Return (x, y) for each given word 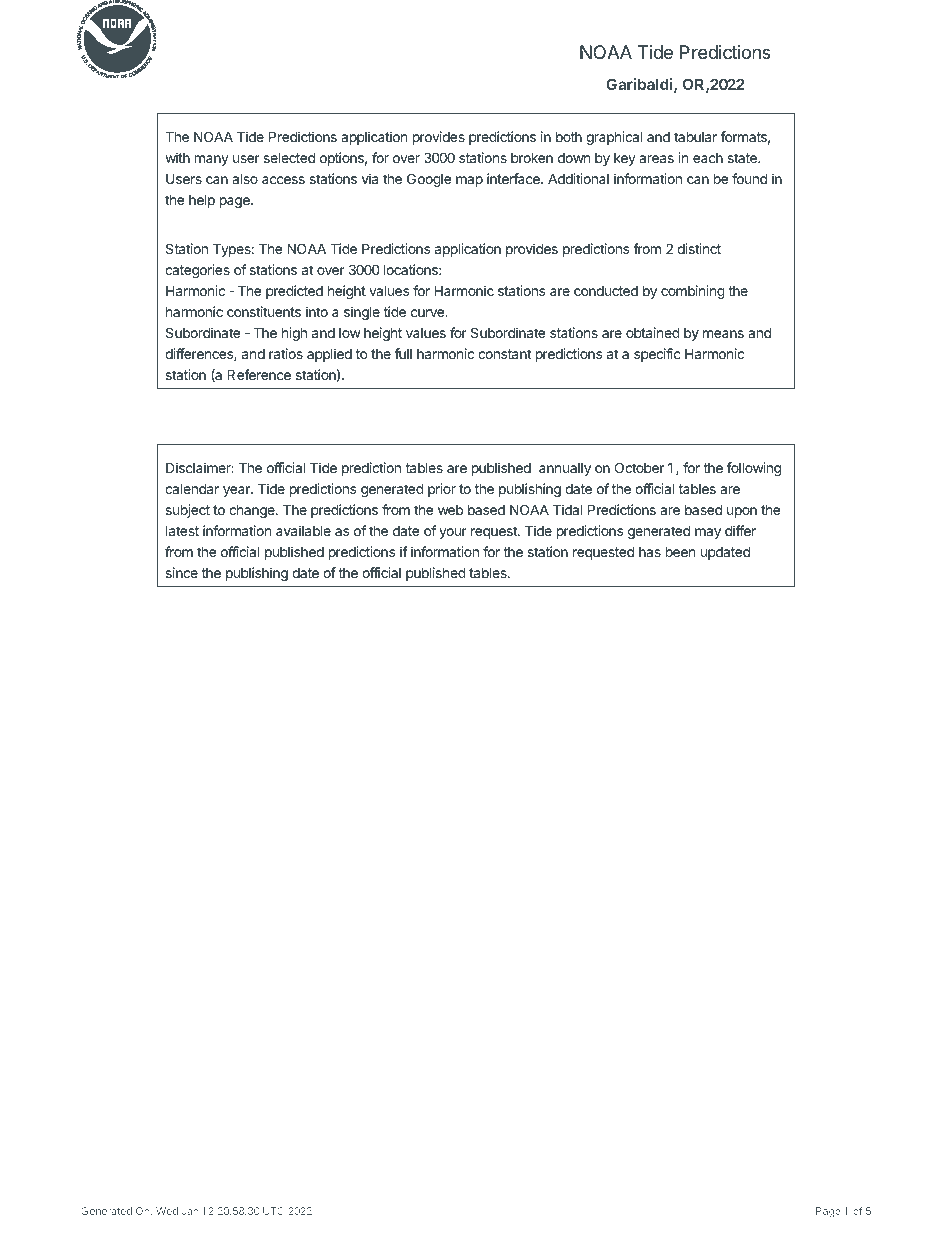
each (708, 158)
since (182, 572)
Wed (167, 1211)
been (680, 551)
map (469, 181)
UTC (273, 1211)
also (245, 178)
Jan (190, 1211)
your (453, 533)
